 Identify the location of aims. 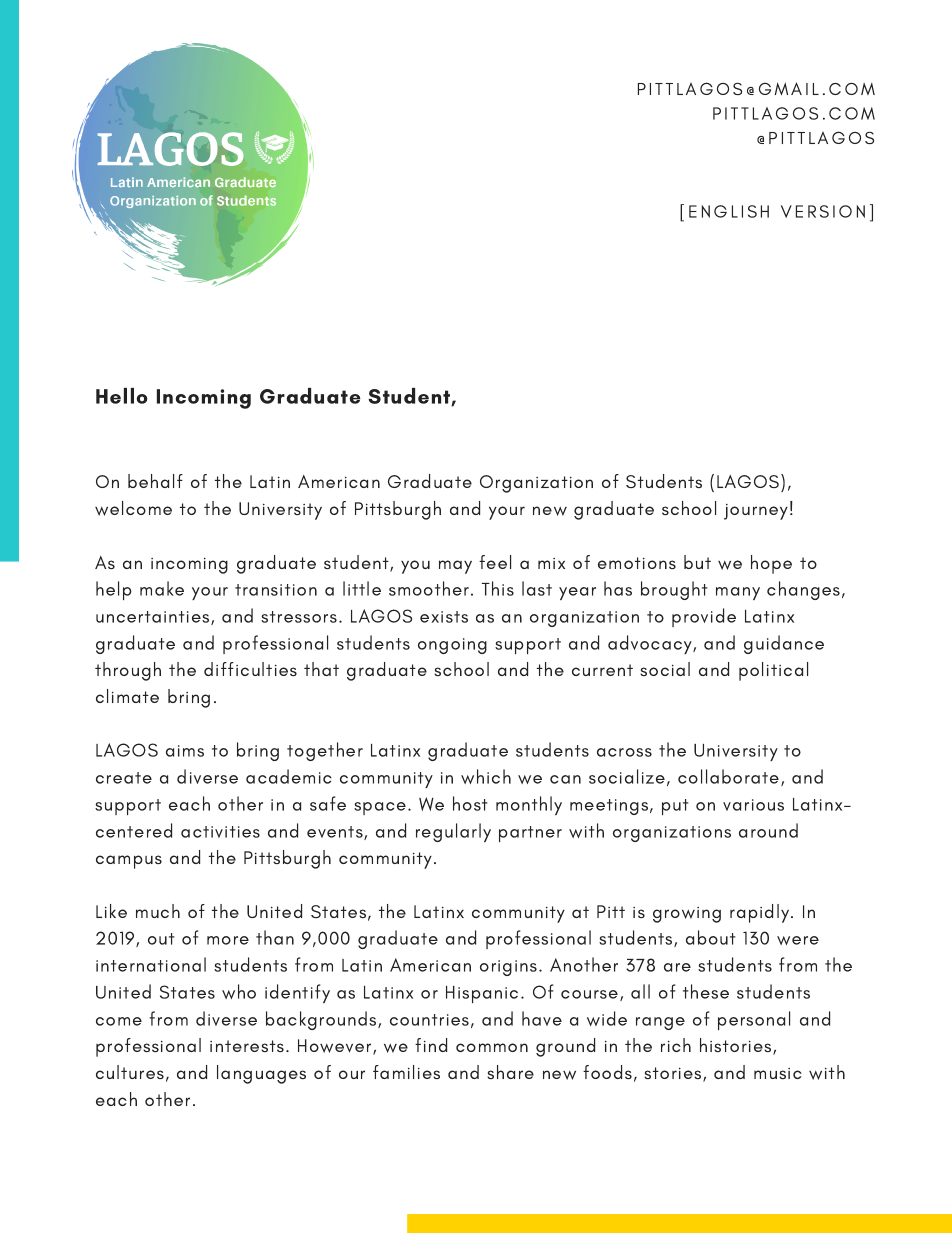
(185, 751).
